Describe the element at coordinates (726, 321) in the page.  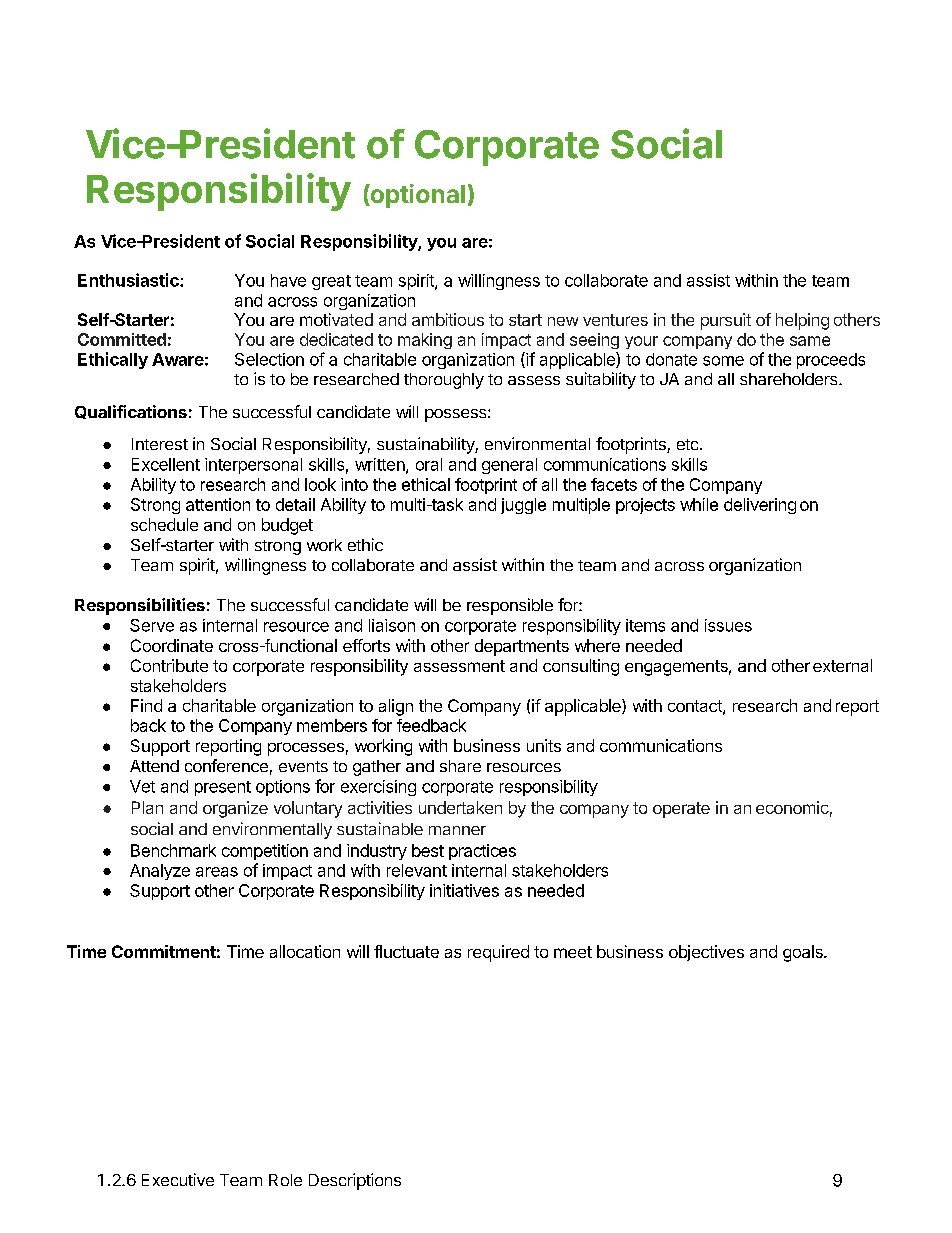
I see `pursuit` at that location.
